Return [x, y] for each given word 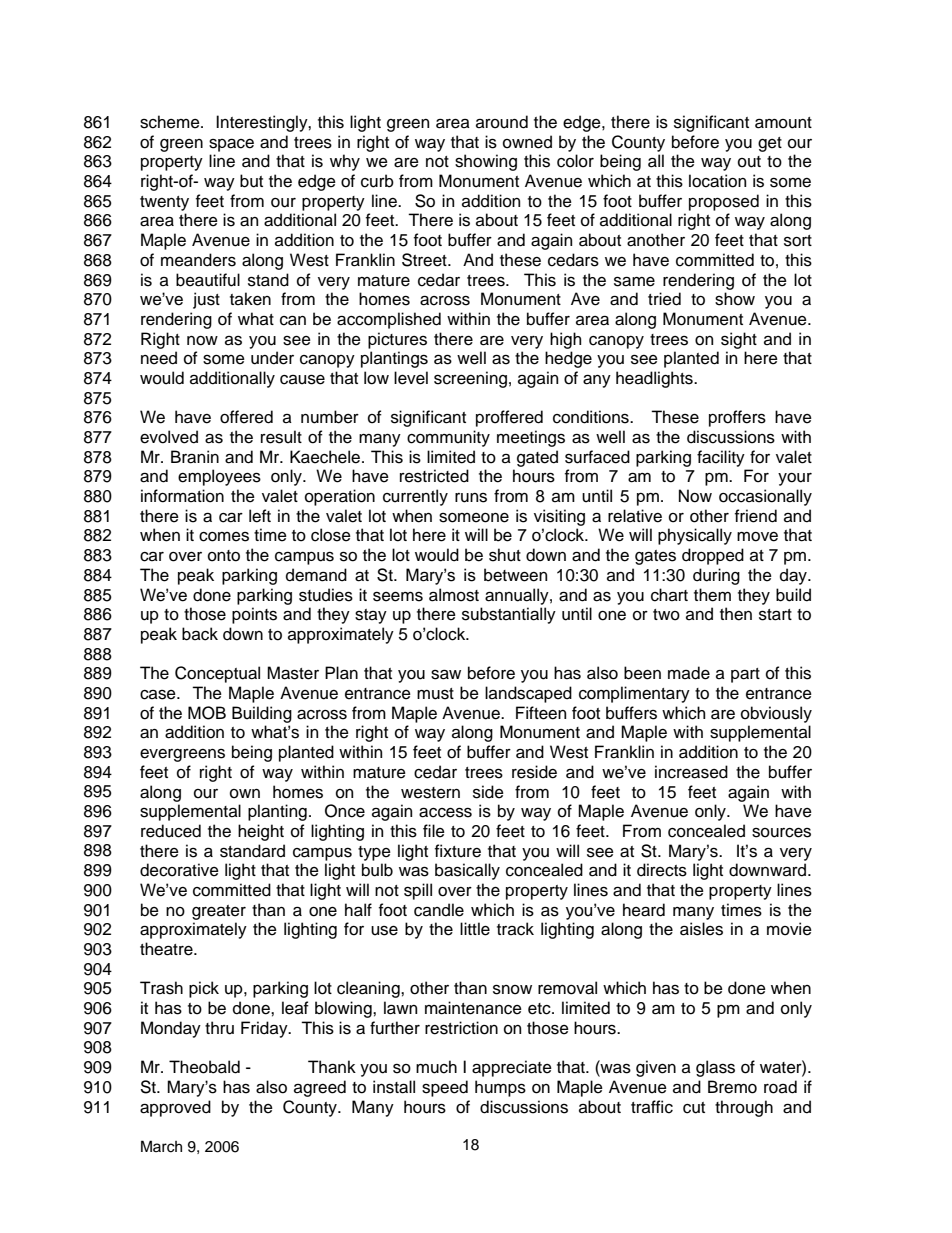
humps [500, 1088]
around [502, 122]
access [445, 812]
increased [691, 772]
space [231, 145]
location [717, 181]
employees [219, 477]
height [261, 832]
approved [175, 1108]
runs [471, 498]
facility [721, 458]
